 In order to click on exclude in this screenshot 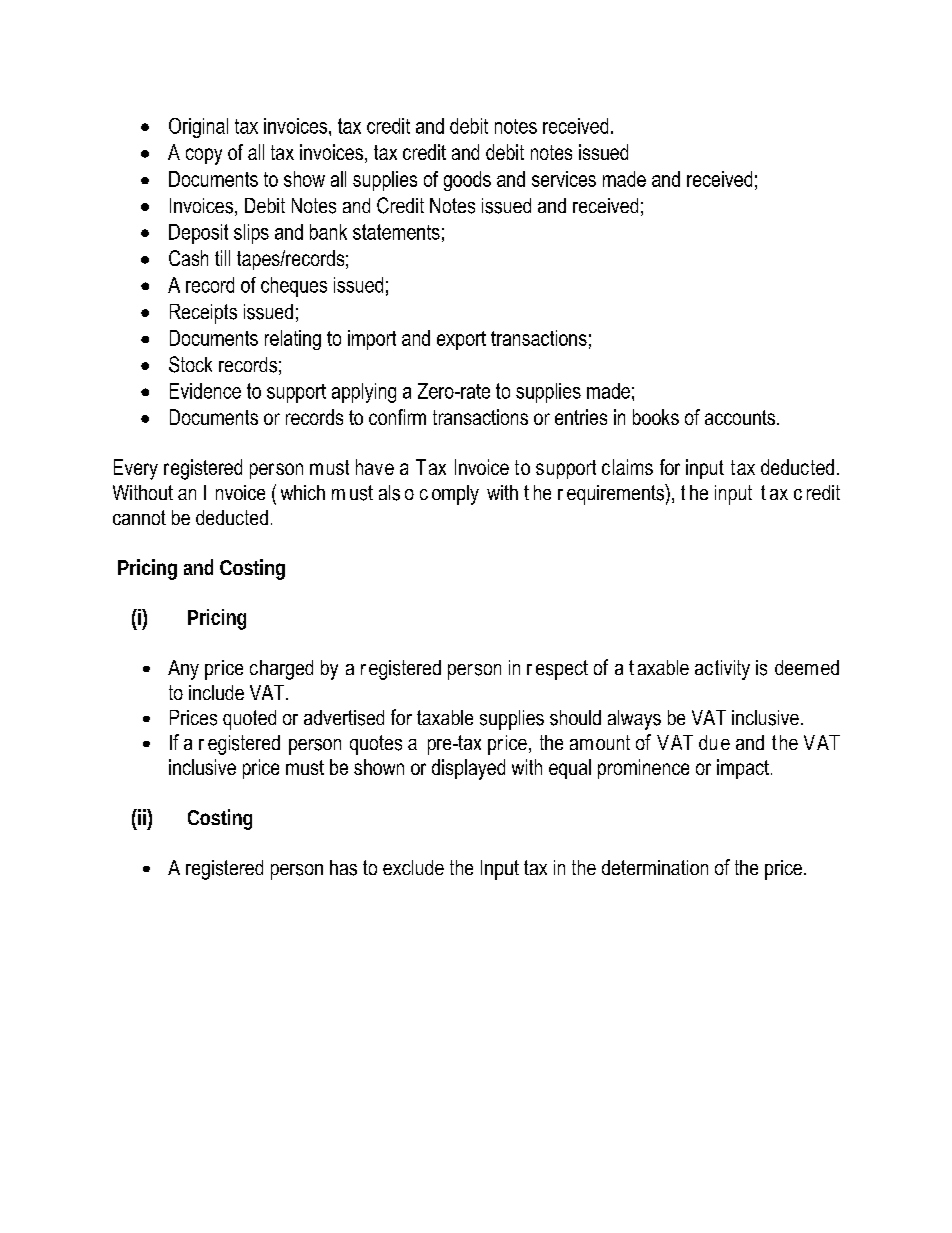, I will do `click(413, 867)`.
